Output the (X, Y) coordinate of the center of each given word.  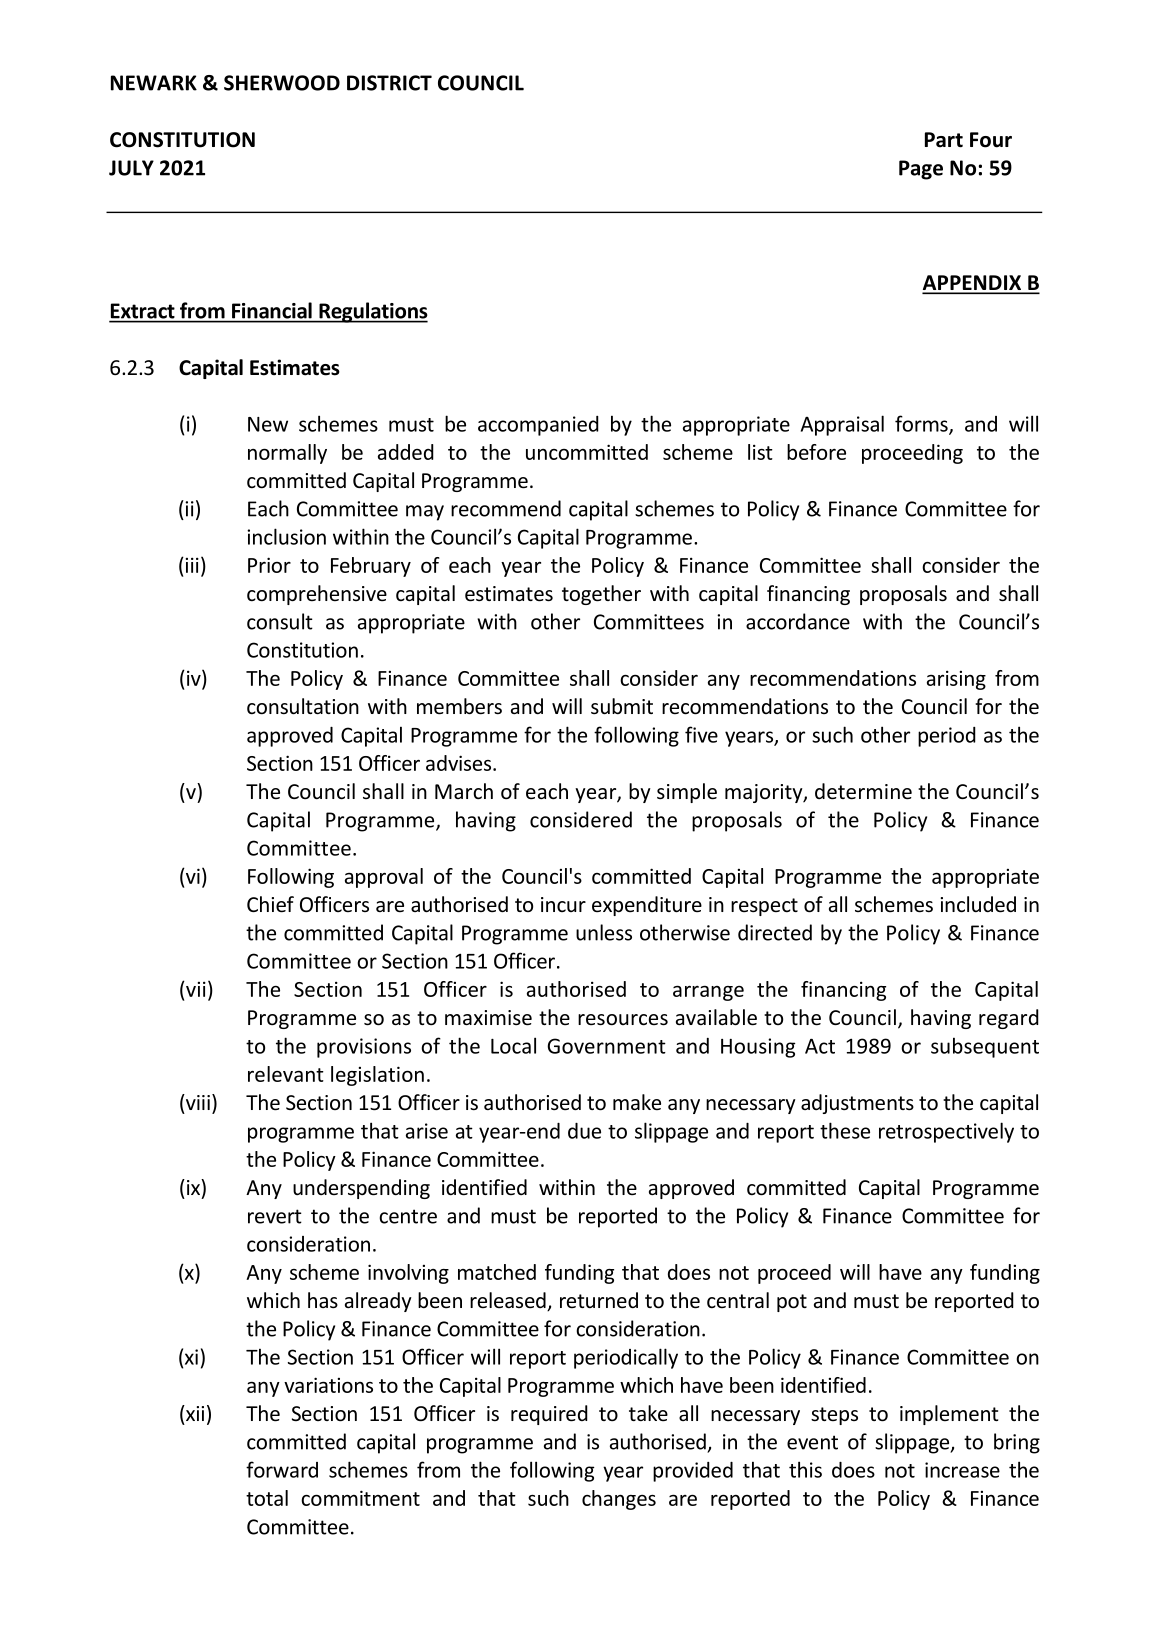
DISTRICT (389, 83)
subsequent (985, 1047)
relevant (286, 1074)
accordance (798, 621)
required (549, 1415)
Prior (269, 565)
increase (962, 1470)
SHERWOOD (282, 83)
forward (282, 1469)
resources (623, 1020)
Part (944, 140)
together (601, 595)
